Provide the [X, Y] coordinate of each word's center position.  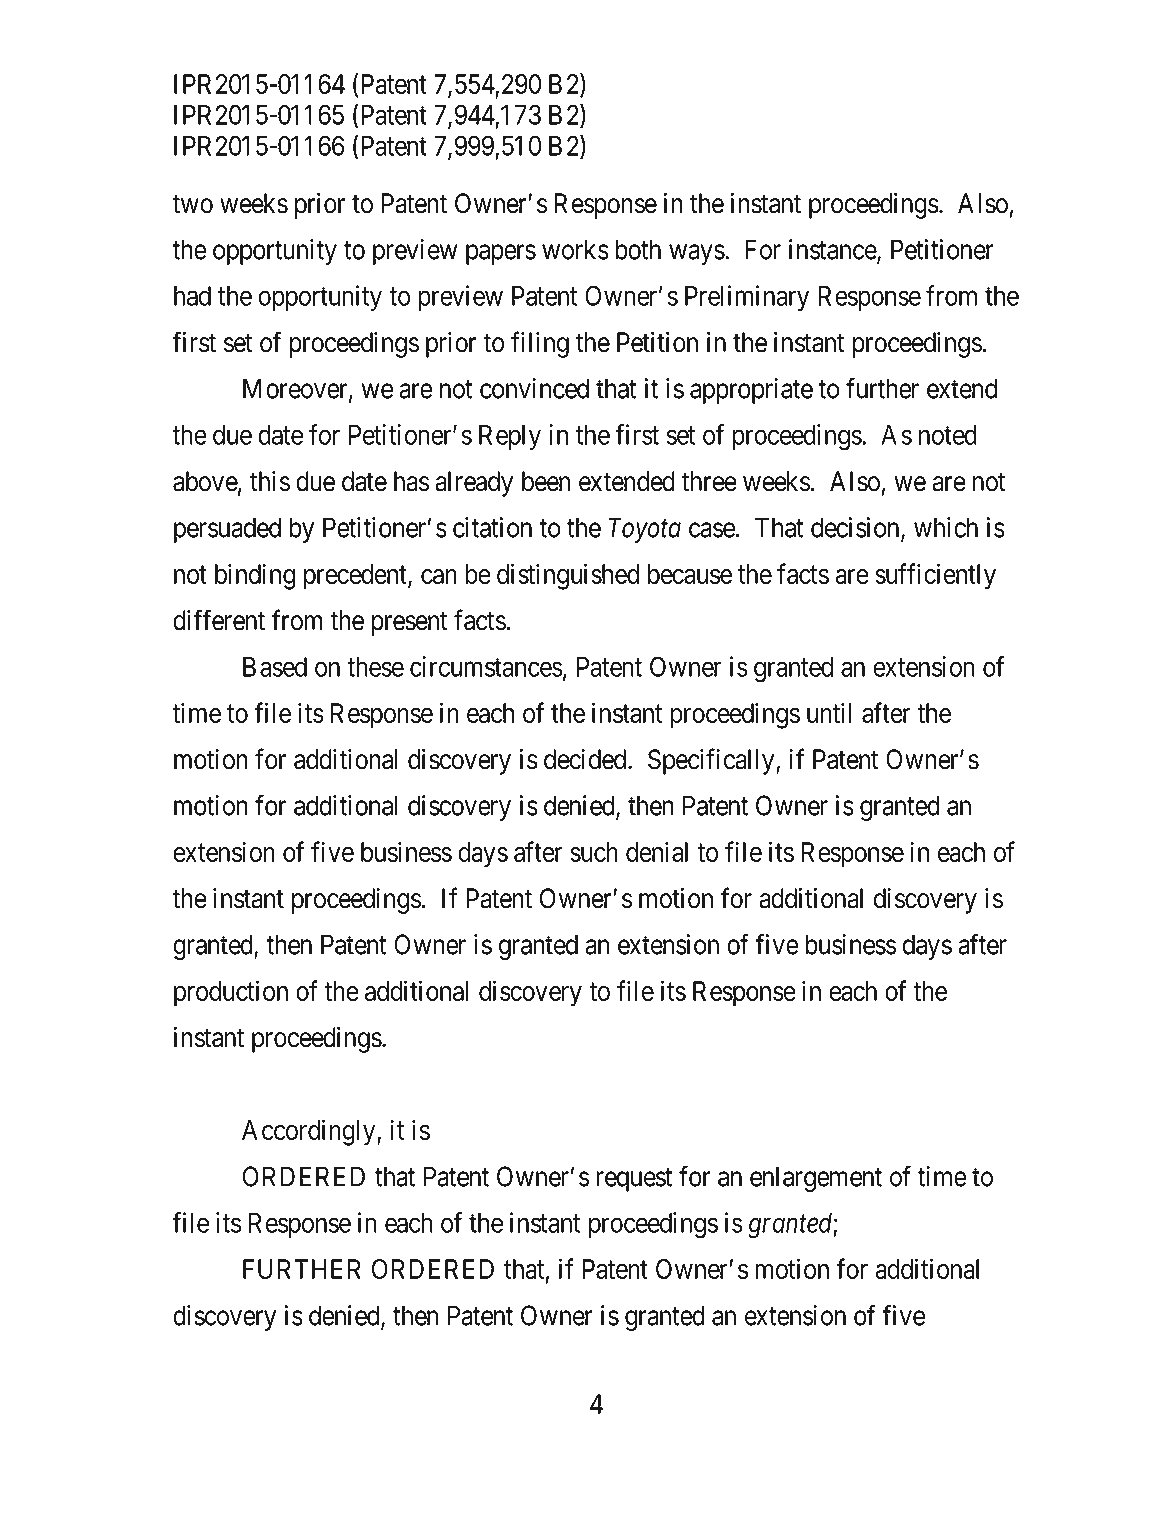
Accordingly [310, 1132]
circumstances [486, 666]
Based [275, 667]
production [231, 993]
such [594, 852]
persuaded [227, 530]
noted [948, 435]
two [192, 204]
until [829, 712]
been [546, 481]
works [575, 249]
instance [833, 250]
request [634, 1180]
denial [657, 851]
